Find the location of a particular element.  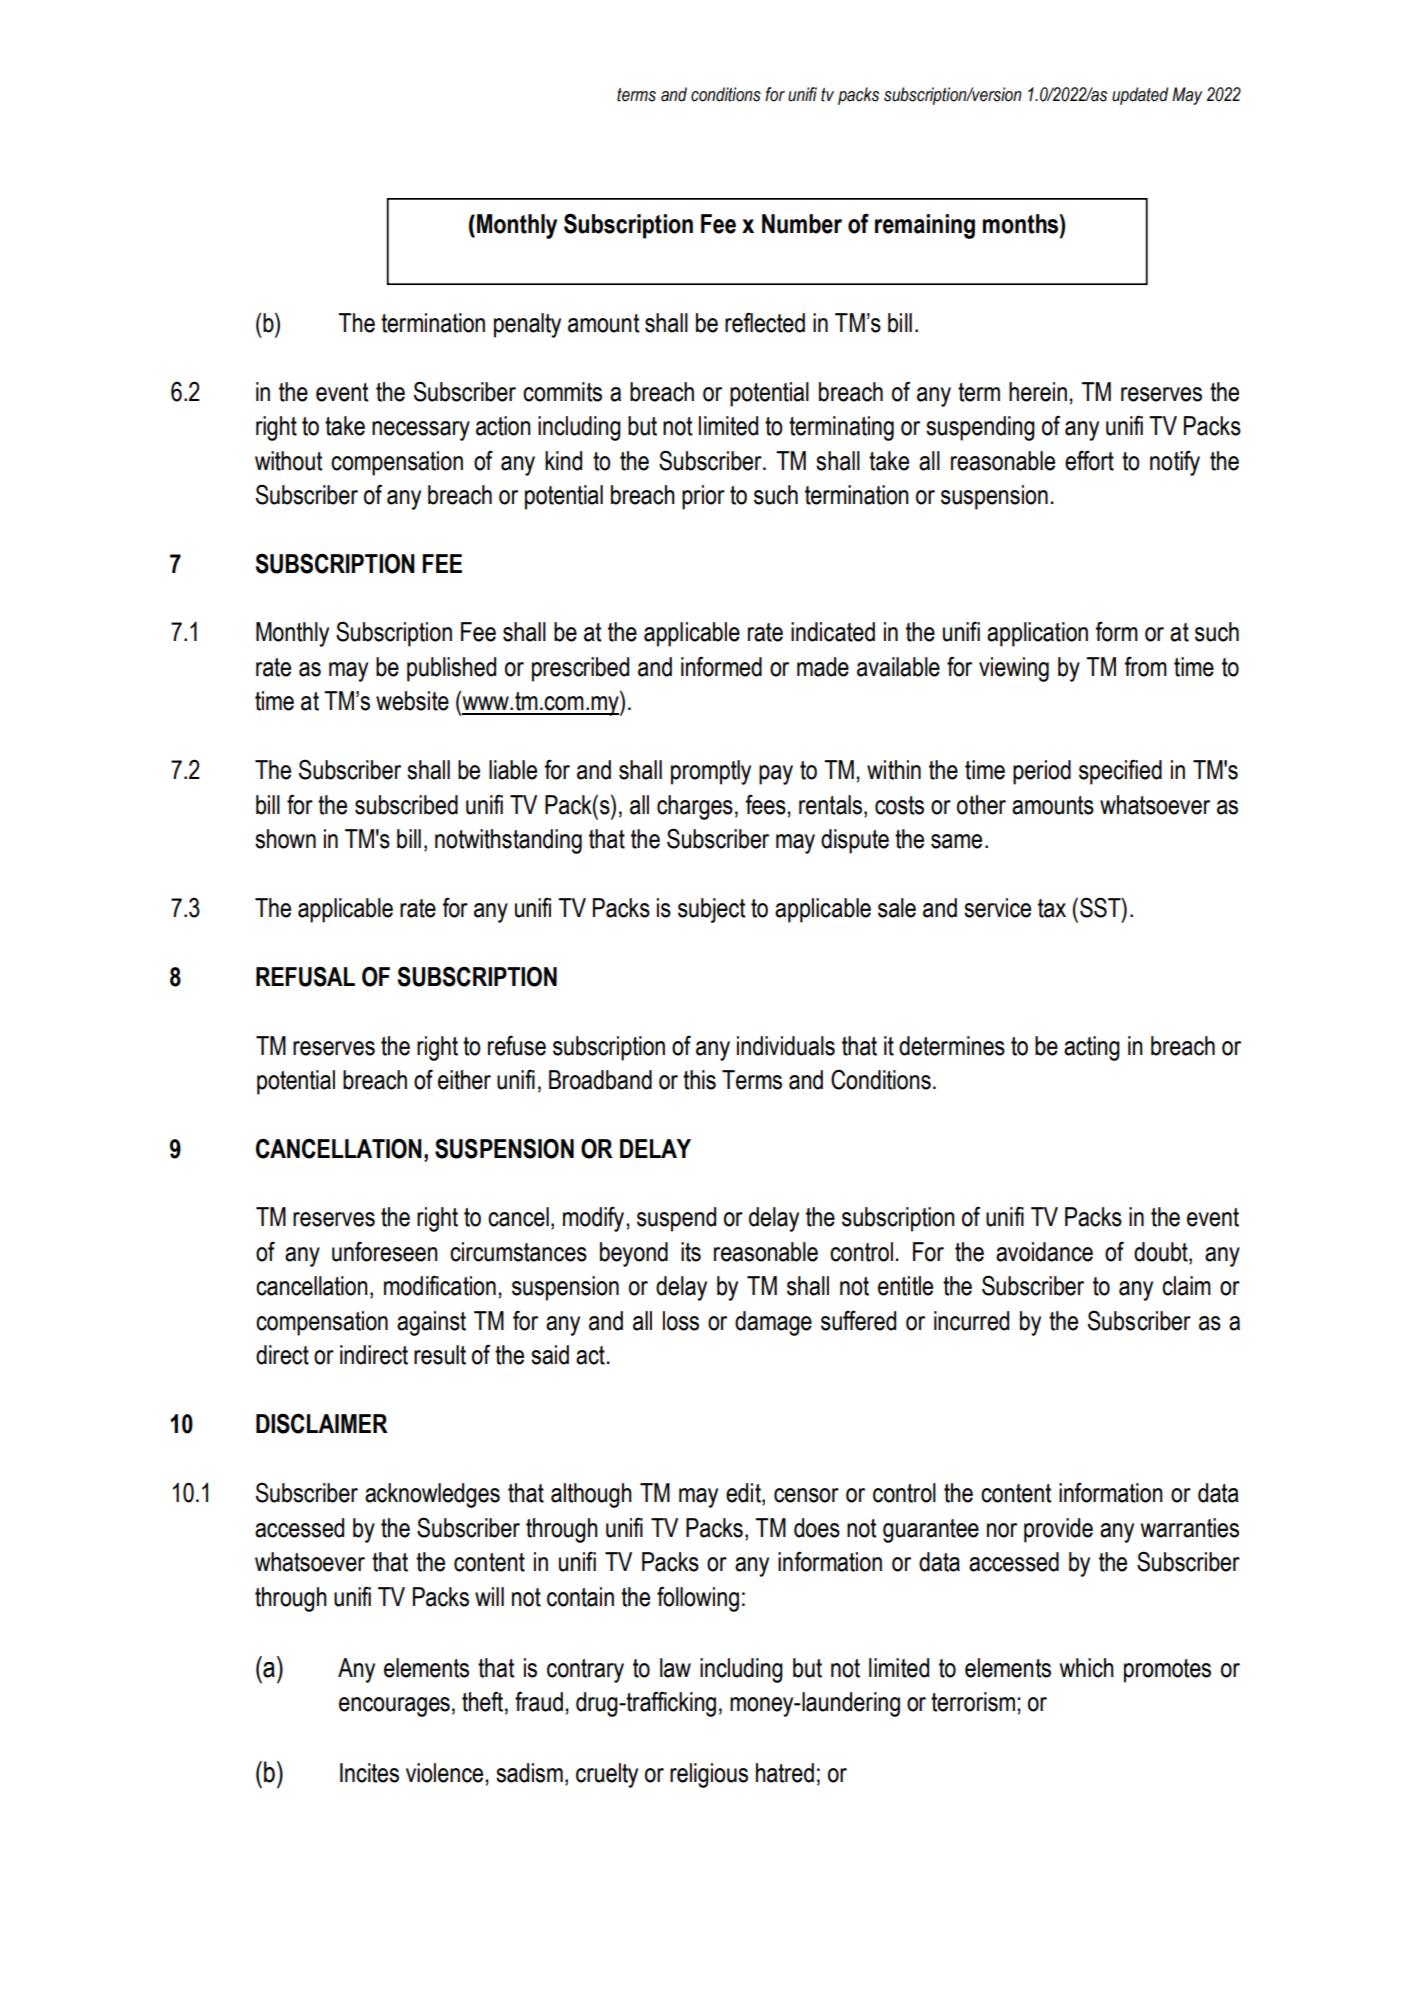

necessary is located at coordinates (421, 431).
